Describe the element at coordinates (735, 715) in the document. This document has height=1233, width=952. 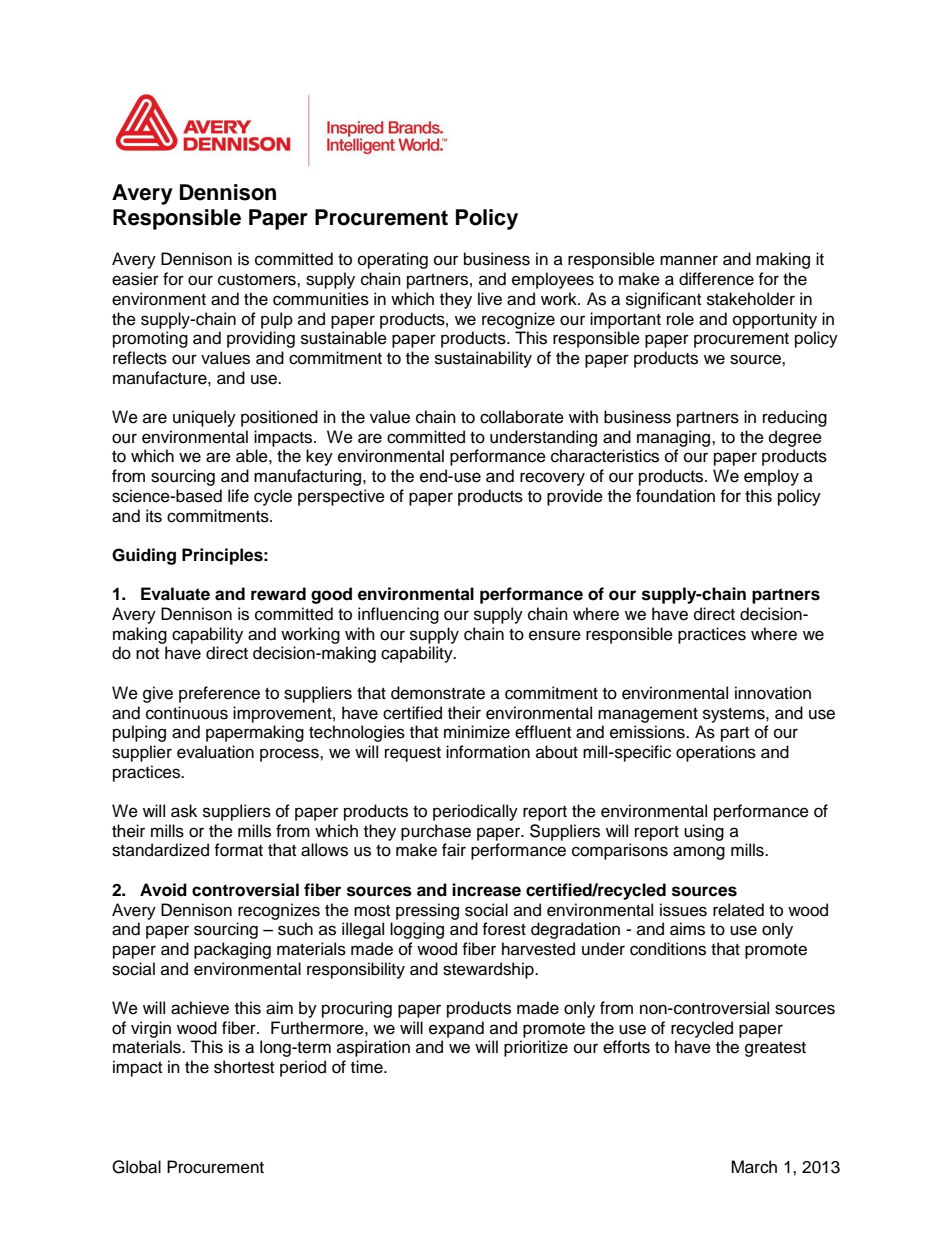
I see `systems` at that location.
